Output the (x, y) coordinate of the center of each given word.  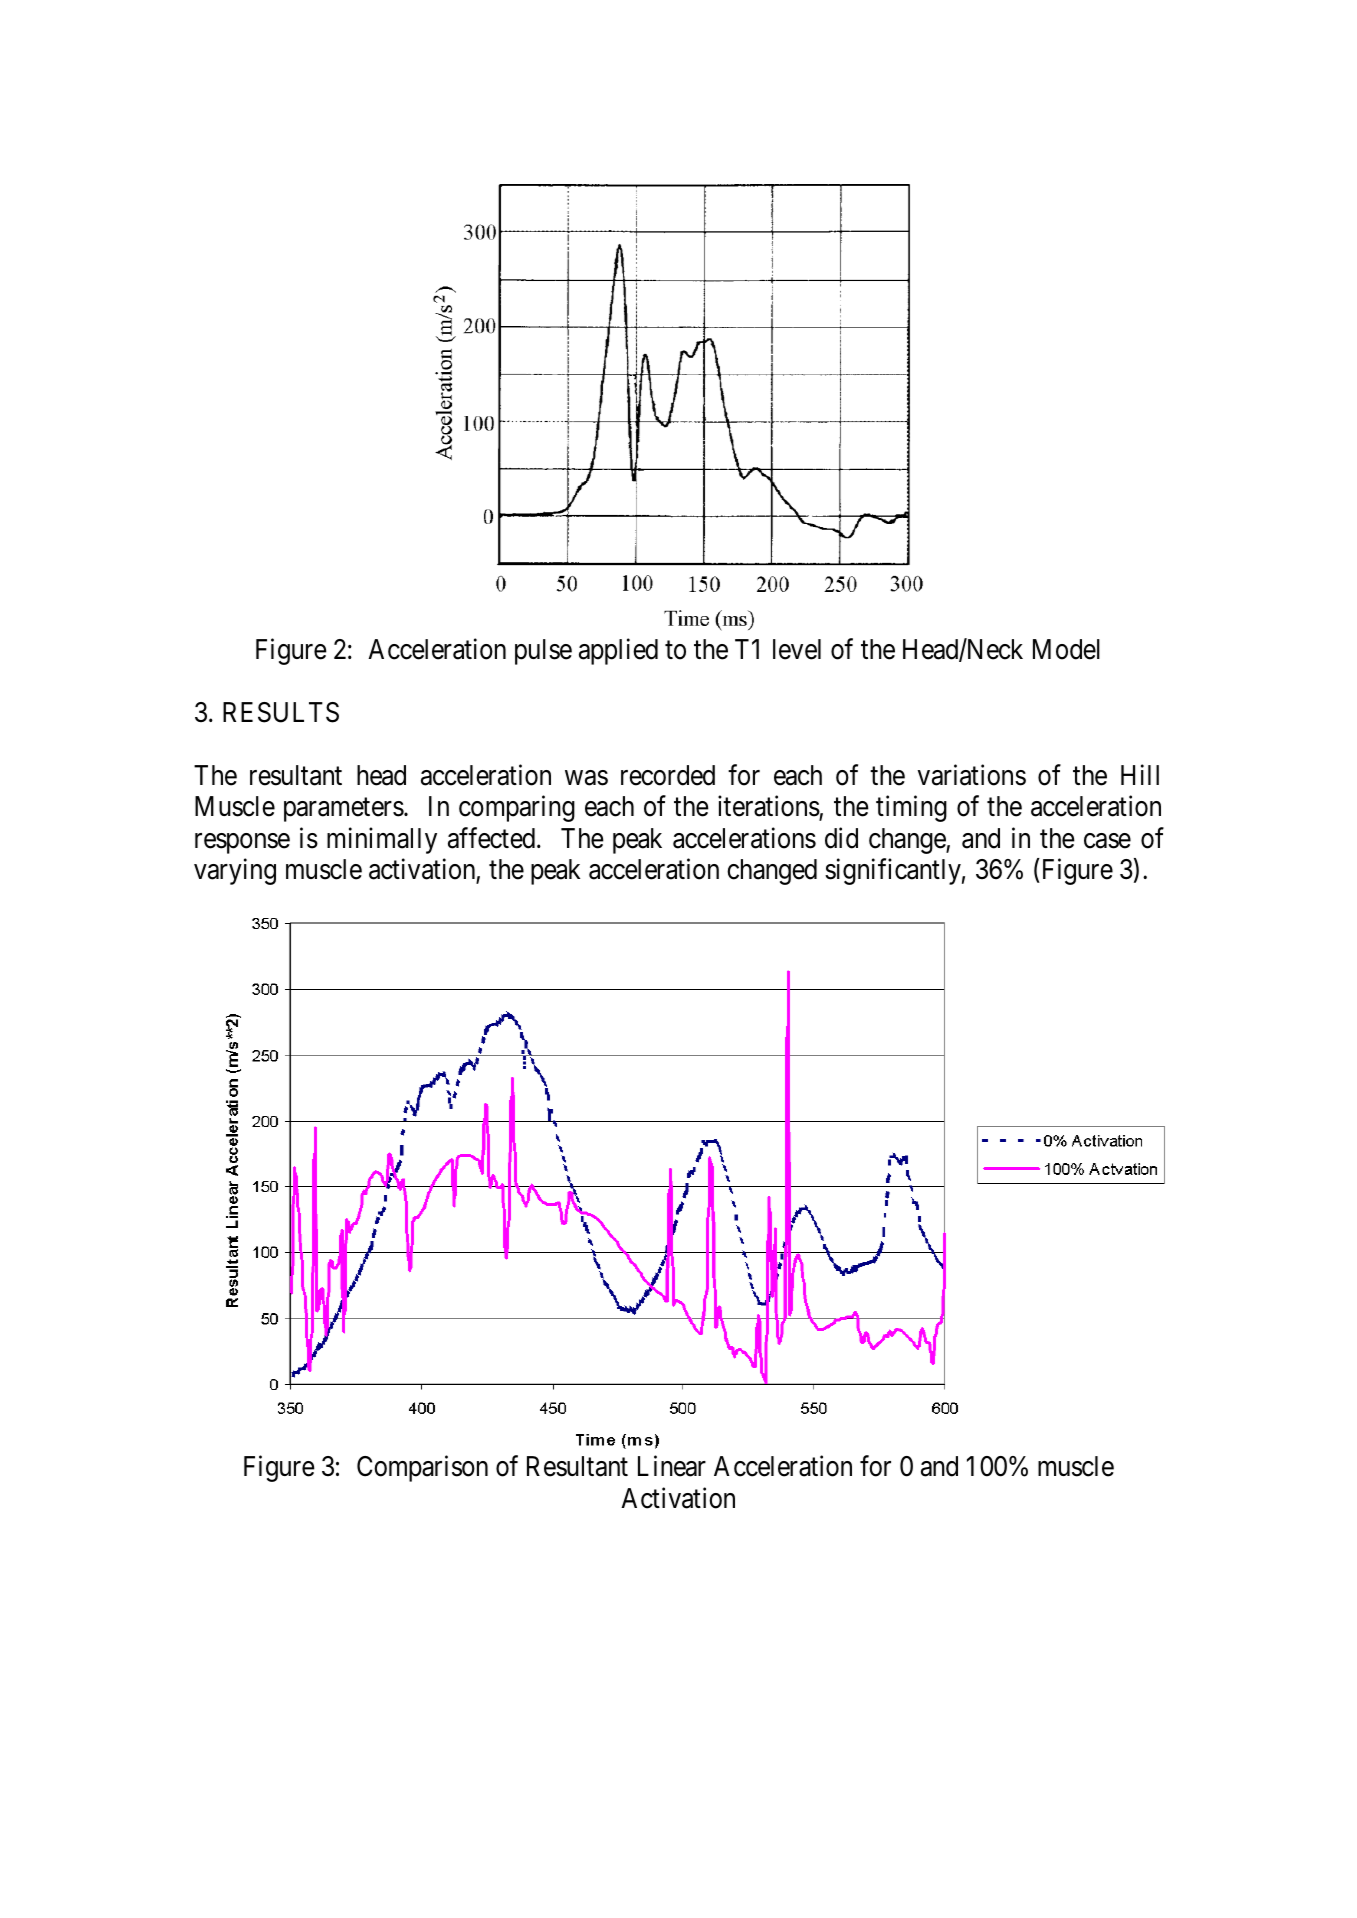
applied (618, 651)
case (1107, 841)
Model (1066, 649)
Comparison (422, 1469)
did (841, 838)
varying (235, 871)
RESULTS (281, 712)
